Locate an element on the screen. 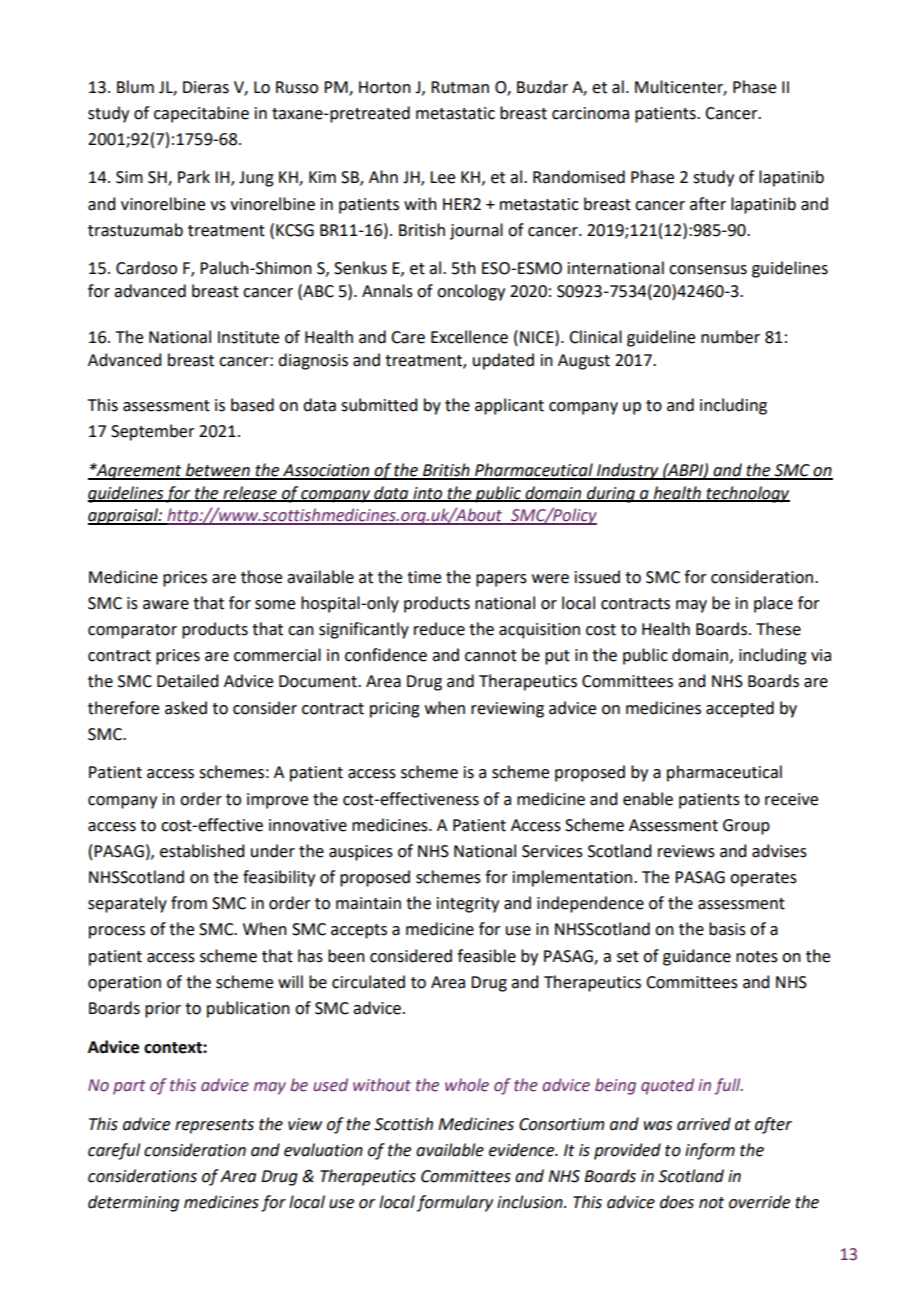  Excellence is located at coordinates (469, 337).
